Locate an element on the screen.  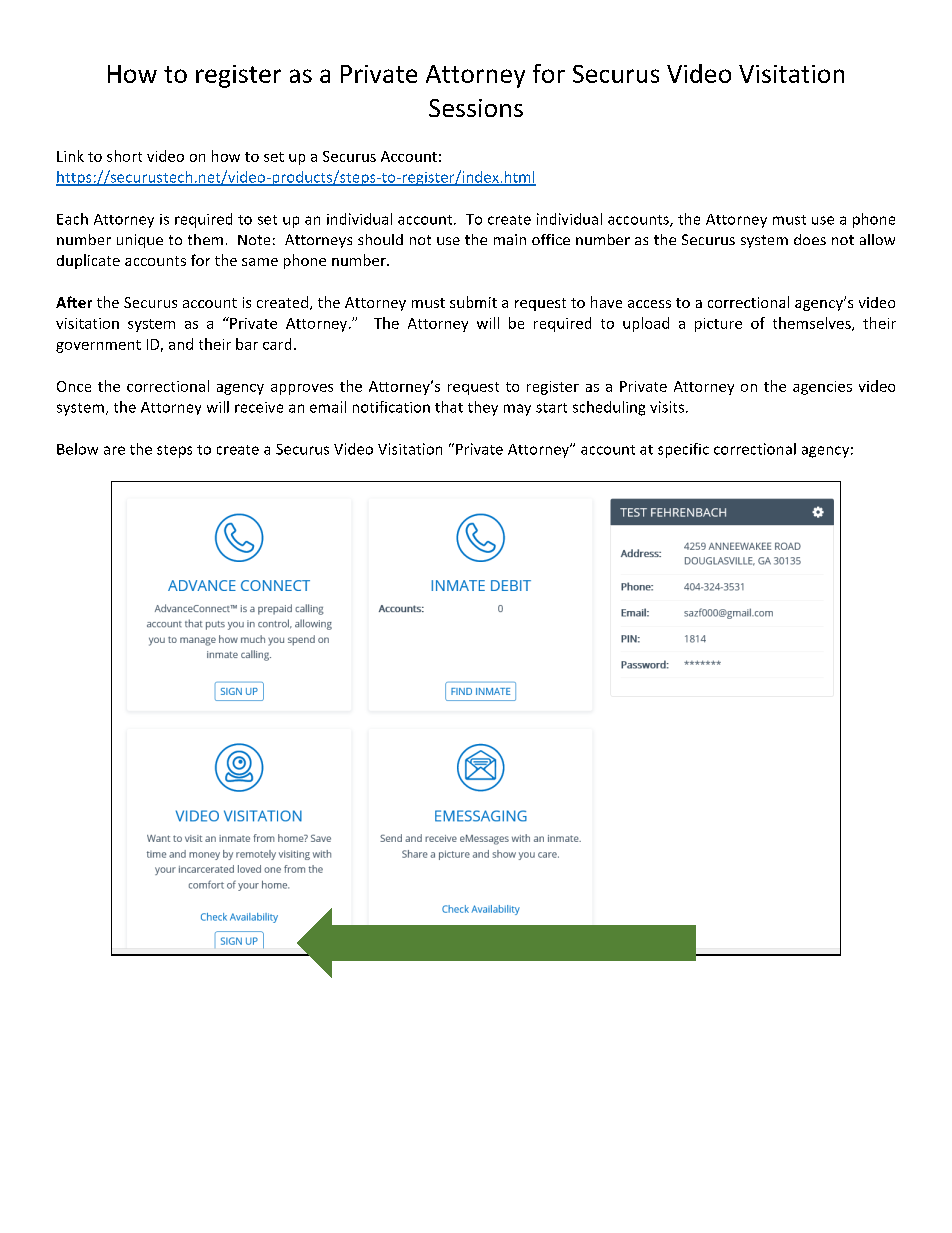
main is located at coordinates (510, 239).
